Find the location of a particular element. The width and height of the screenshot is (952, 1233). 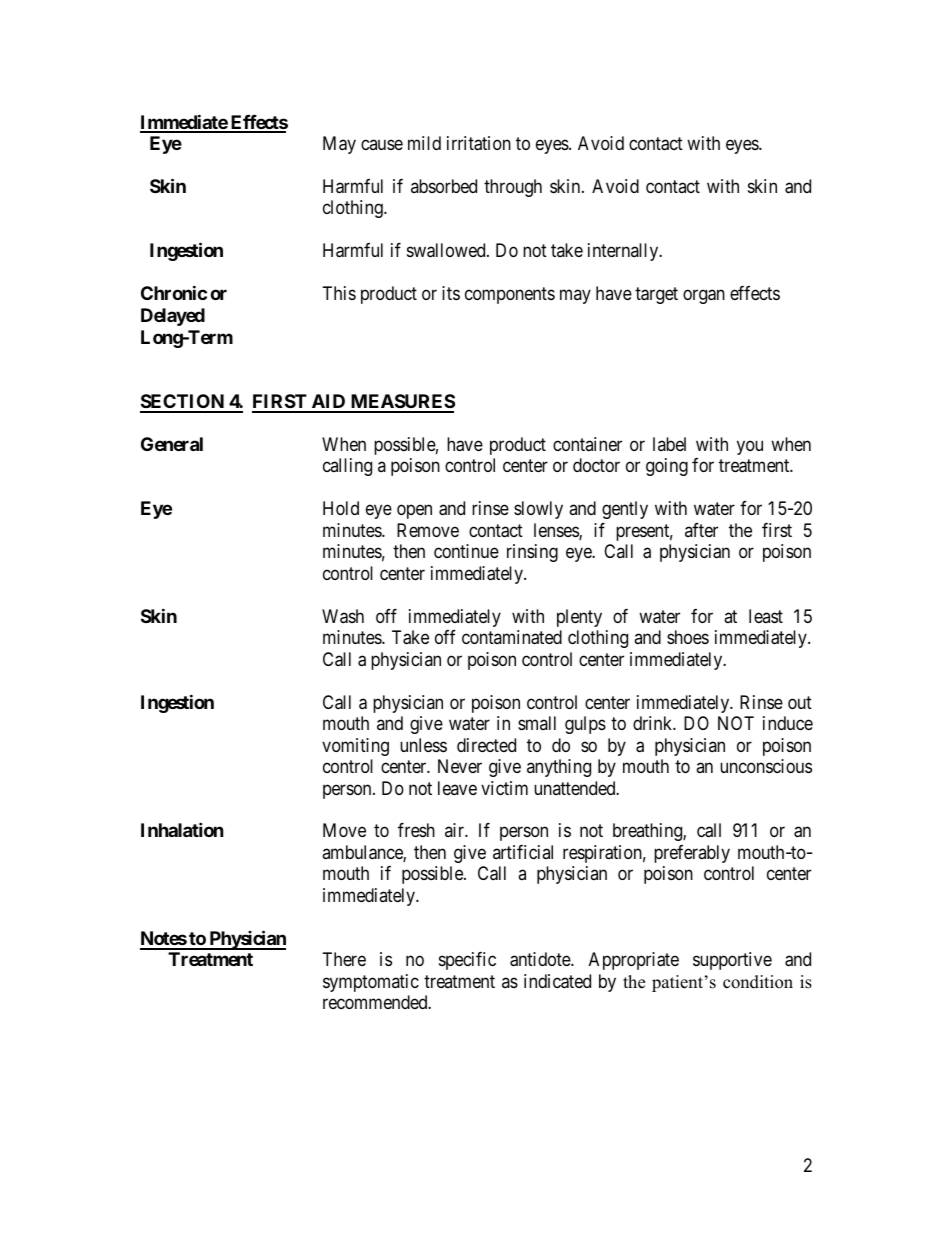

Hold is located at coordinates (341, 508).
